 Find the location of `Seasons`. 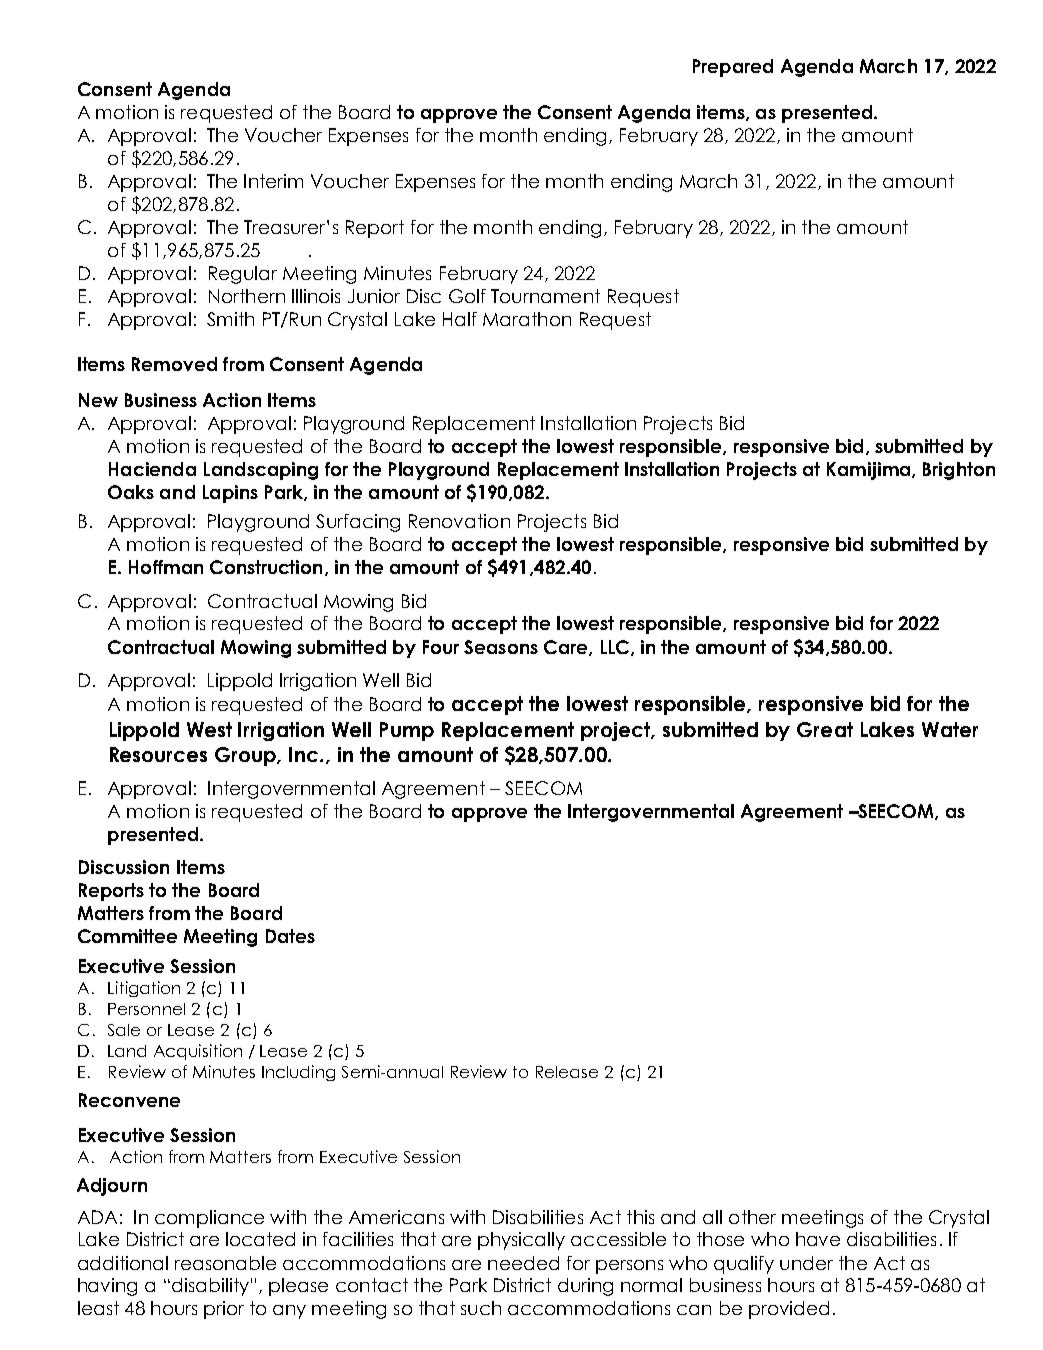

Seasons is located at coordinates (501, 647).
